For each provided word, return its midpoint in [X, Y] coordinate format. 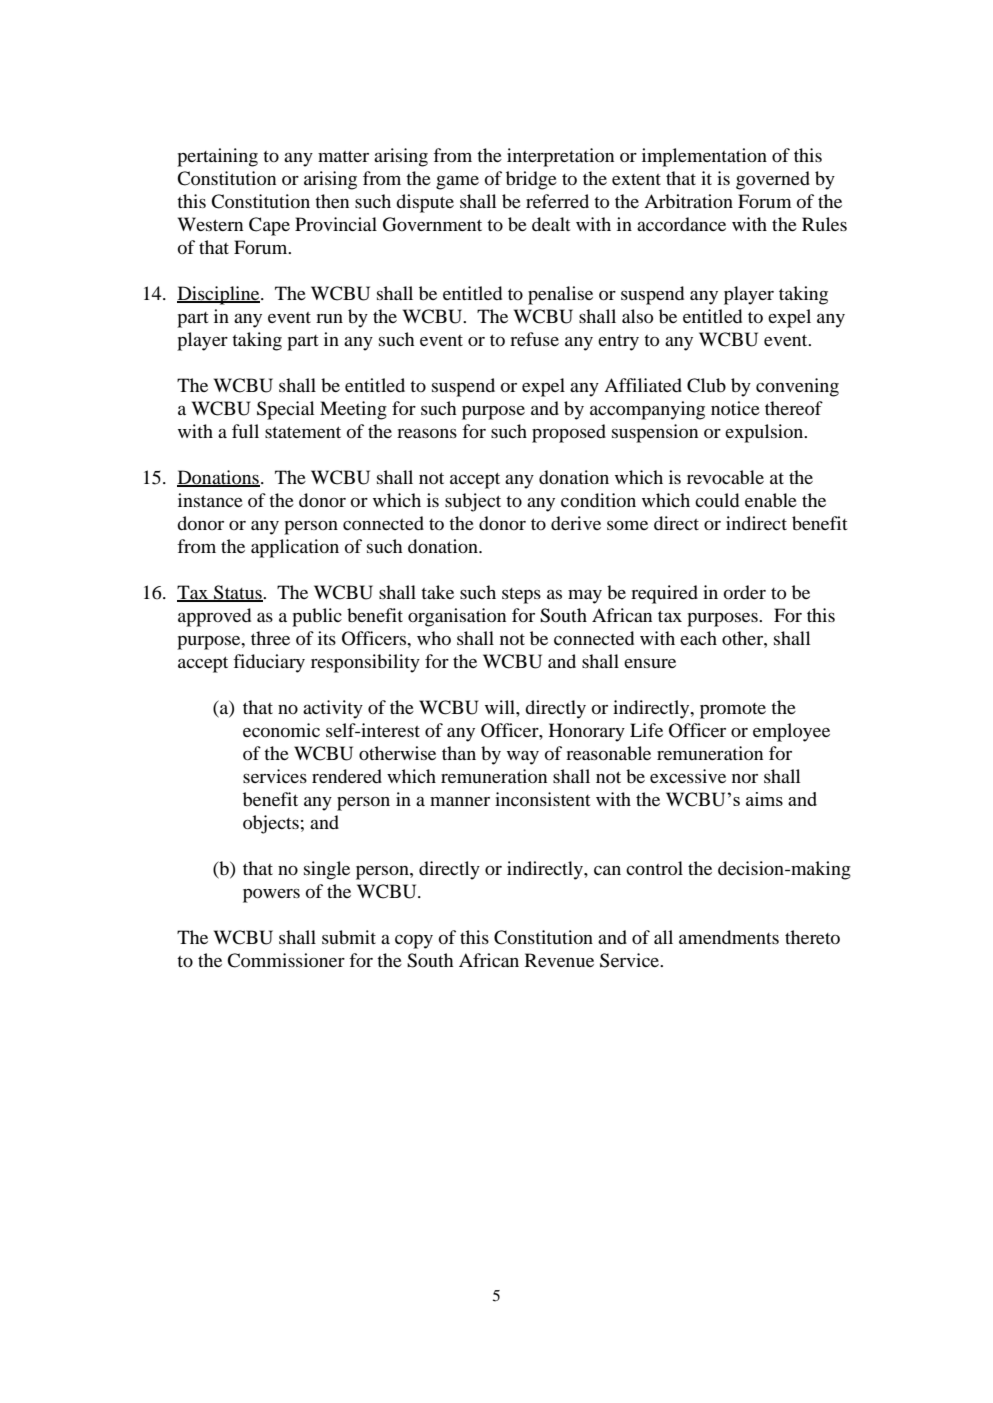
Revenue [559, 960]
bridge [531, 180]
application [295, 548]
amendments [729, 937]
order [745, 592]
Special [285, 410]
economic [281, 730]
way [523, 758]
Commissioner [286, 960]
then [332, 201]
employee [791, 732]
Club [706, 385]
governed [773, 180]
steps [521, 596]
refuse [534, 339]
